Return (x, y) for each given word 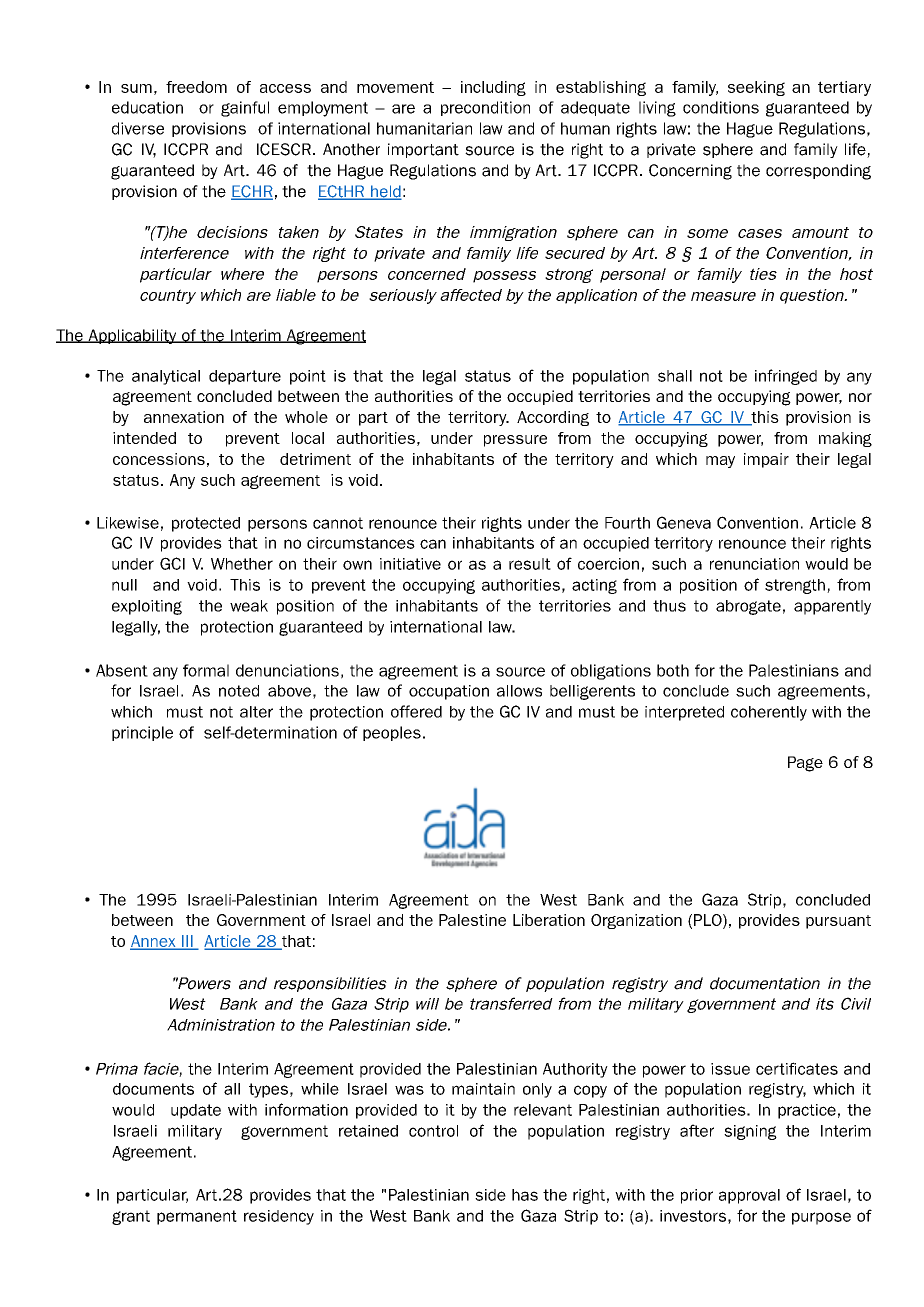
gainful (245, 109)
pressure (515, 441)
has (525, 1195)
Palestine (472, 920)
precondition (485, 108)
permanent (197, 1217)
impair (766, 460)
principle (142, 733)
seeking (756, 88)
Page (805, 764)
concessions (159, 459)
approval (749, 1196)
